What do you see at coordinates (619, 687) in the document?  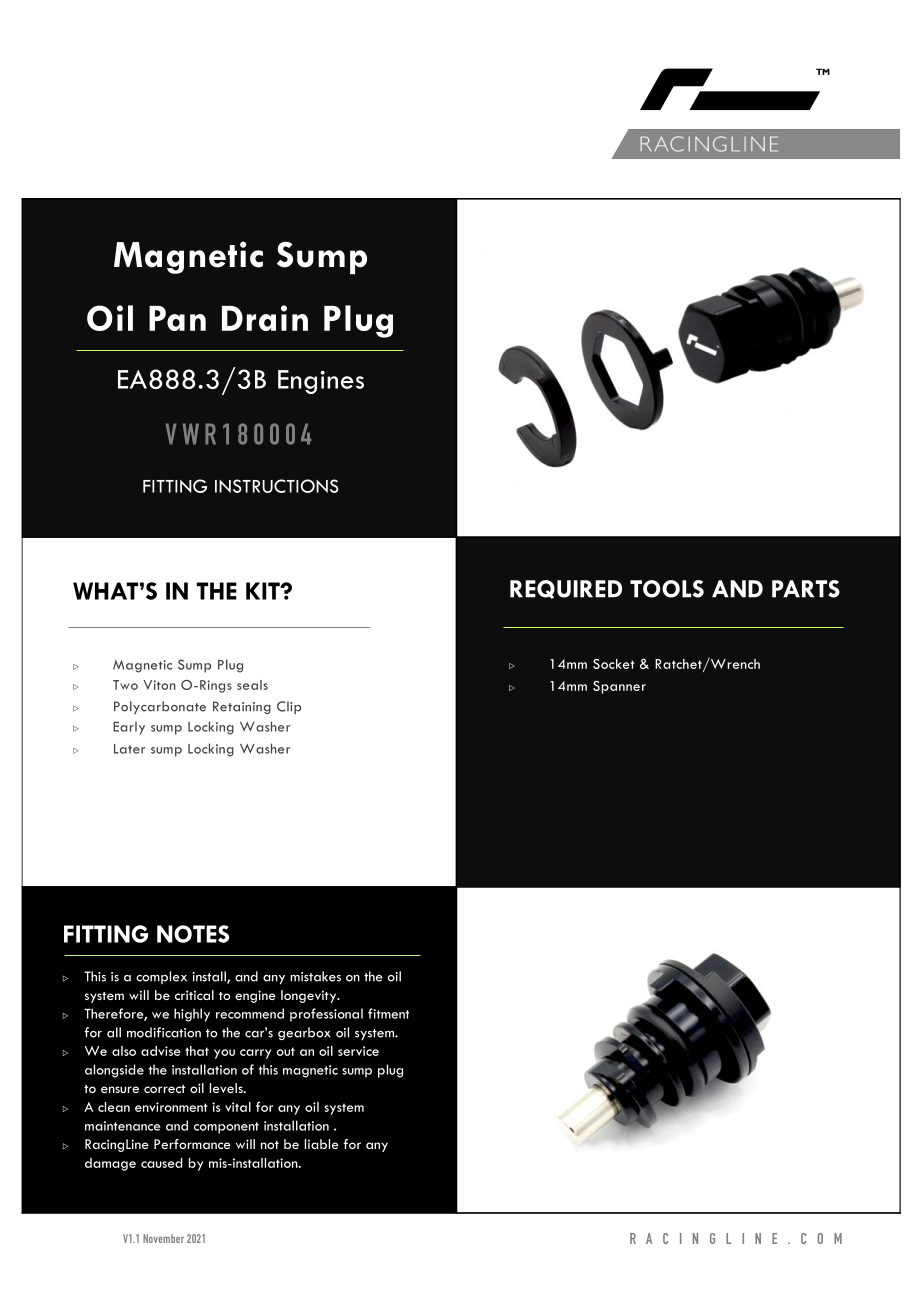 I see `Spanner` at bounding box center [619, 687].
